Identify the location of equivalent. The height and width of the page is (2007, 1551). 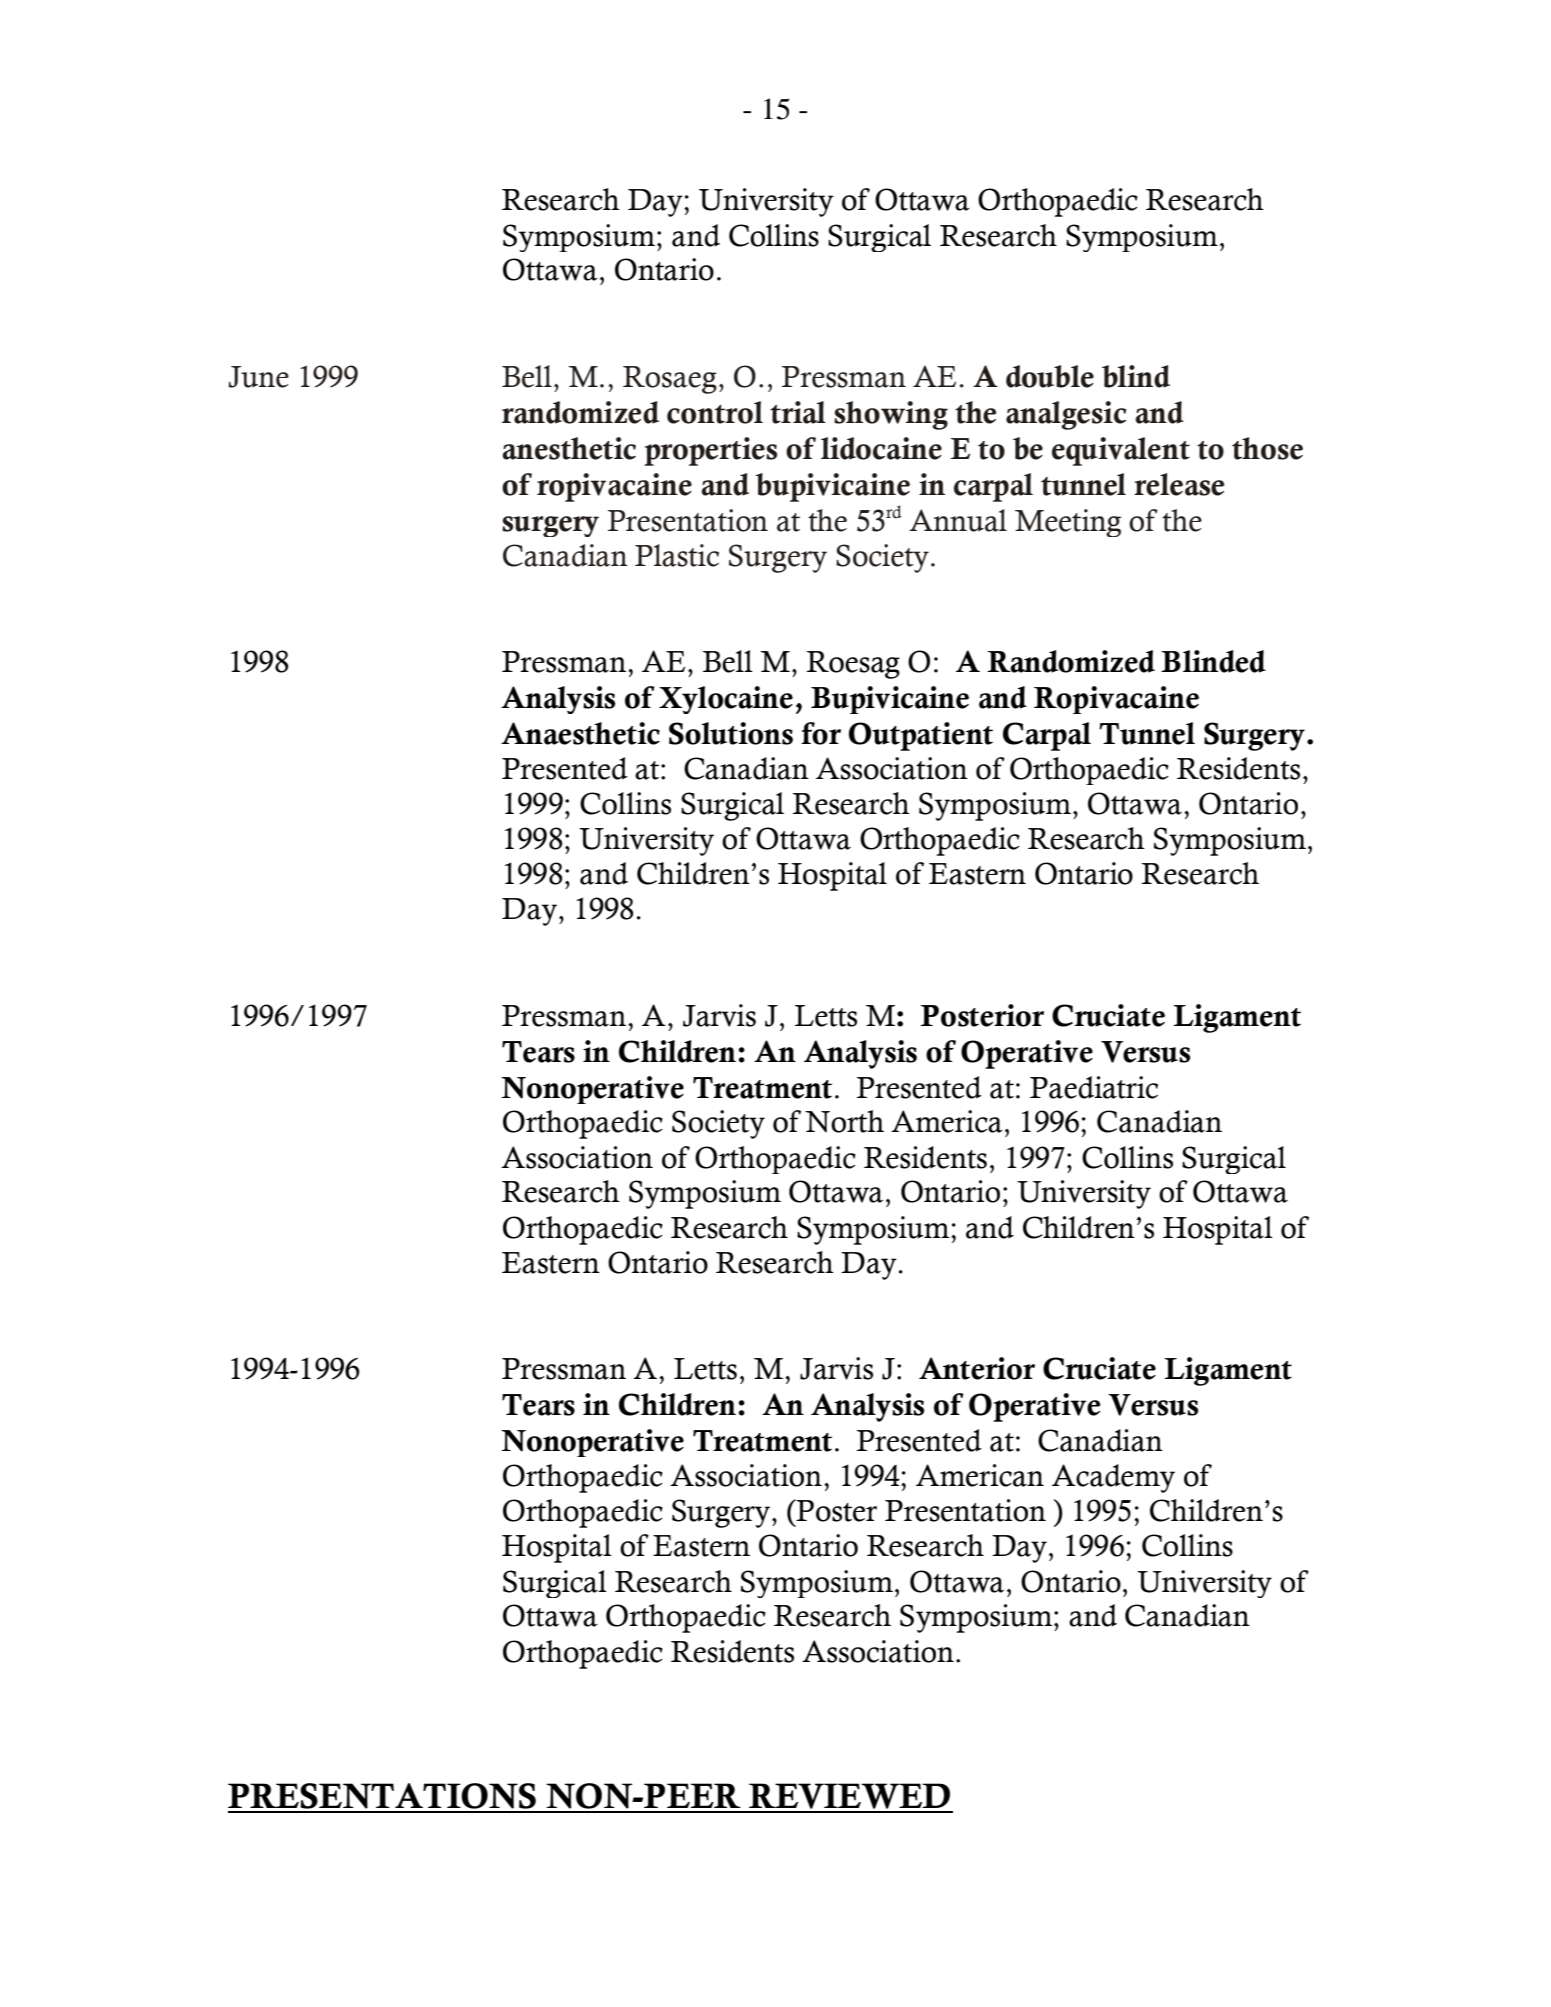
(1121, 451).
